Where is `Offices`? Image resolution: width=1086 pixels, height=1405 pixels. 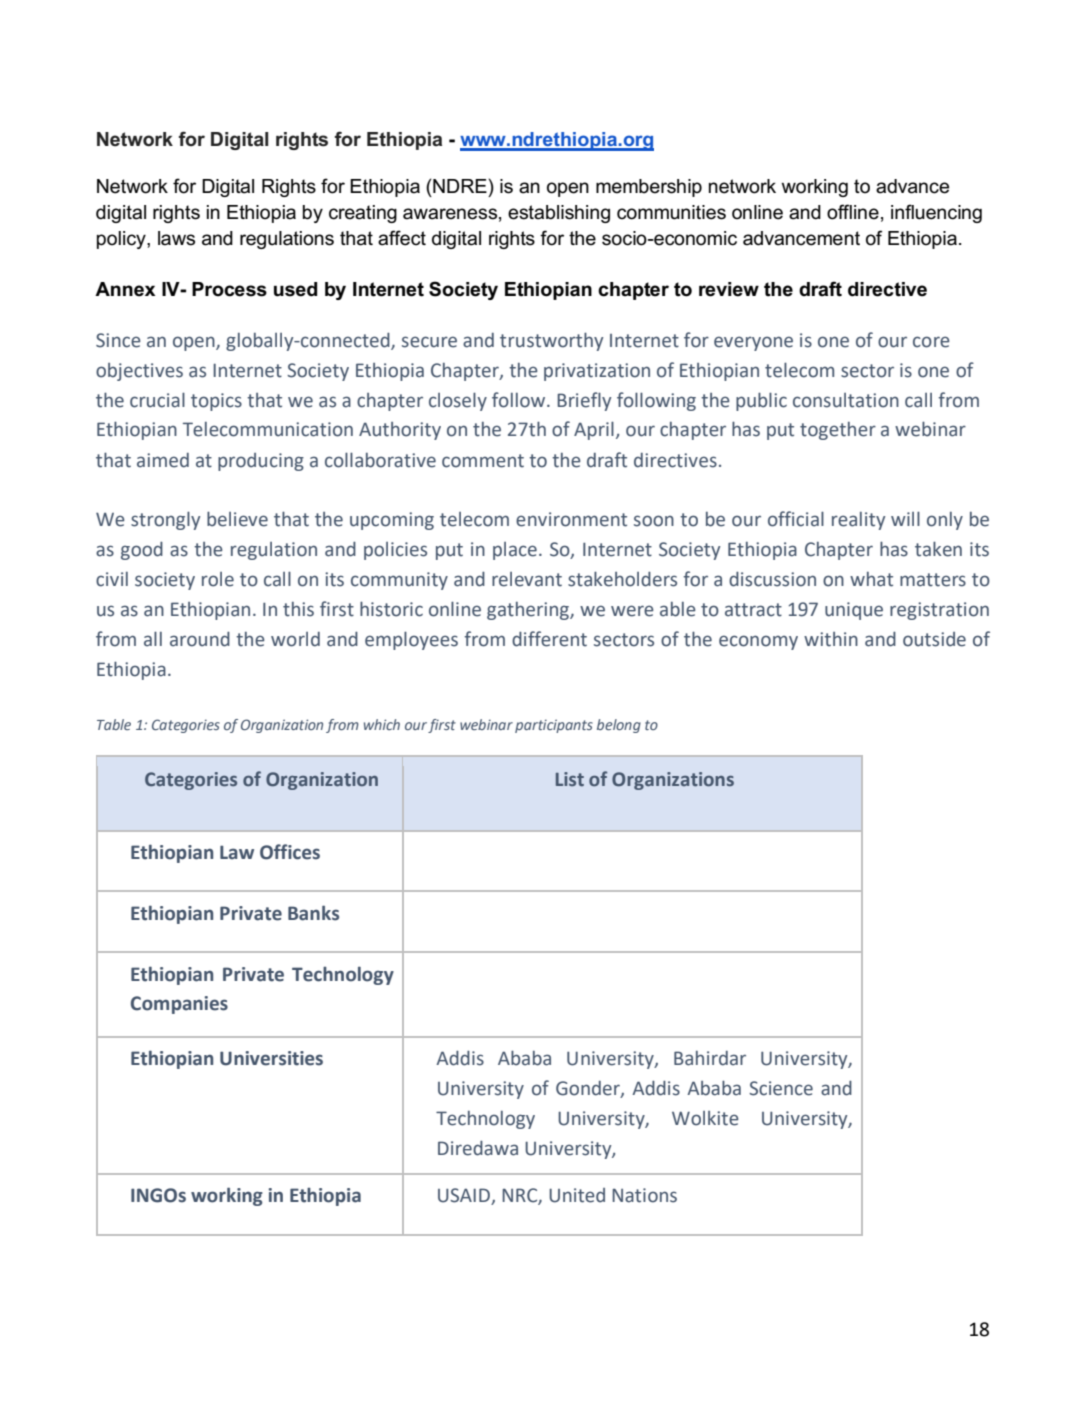
Offices is located at coordinates (290, 852).
